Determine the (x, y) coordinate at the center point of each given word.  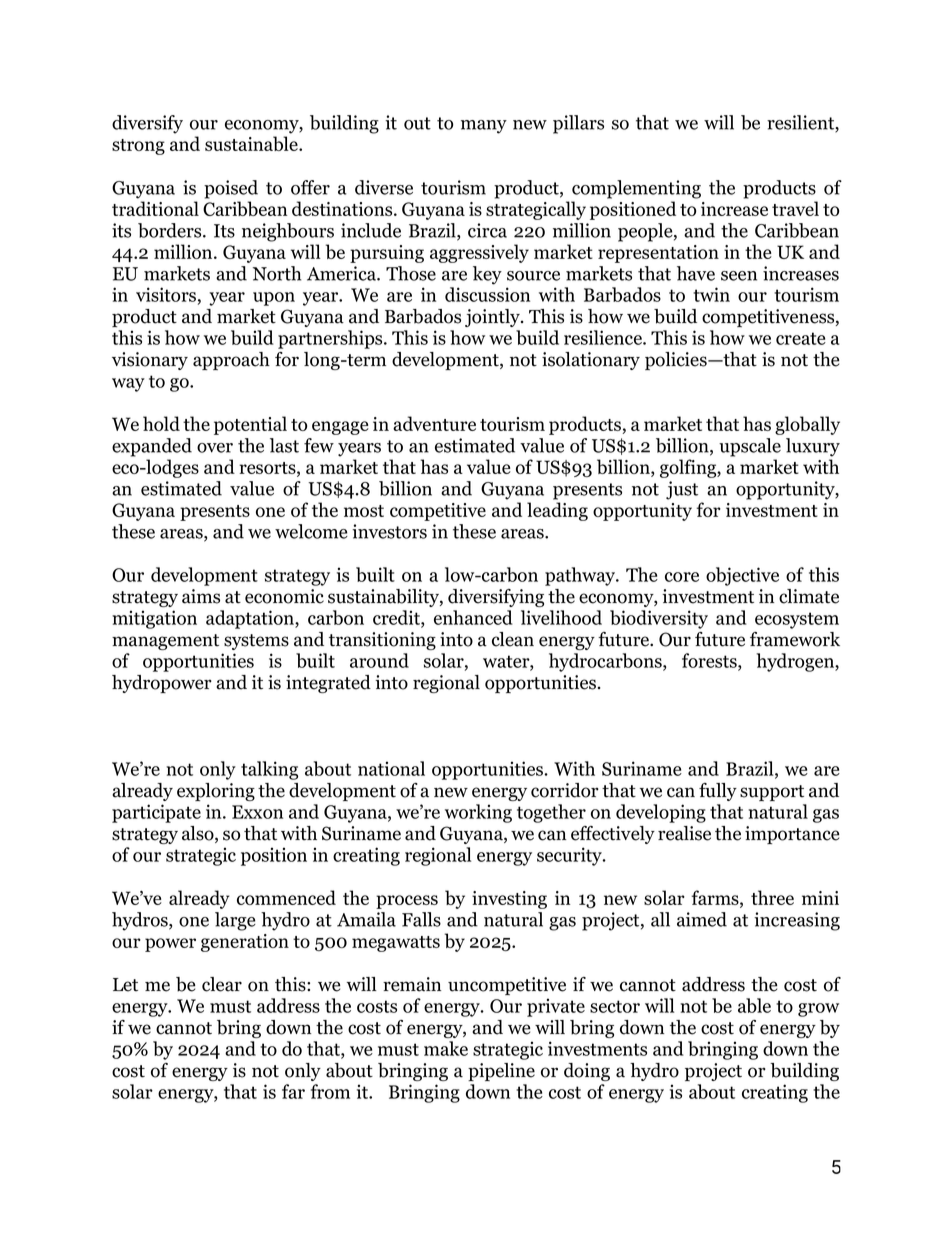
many (484, 127)
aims (201, 596)
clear (222, 984)
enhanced (473, 617)
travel (795, 208)
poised (231, 189)
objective (742, 576)
